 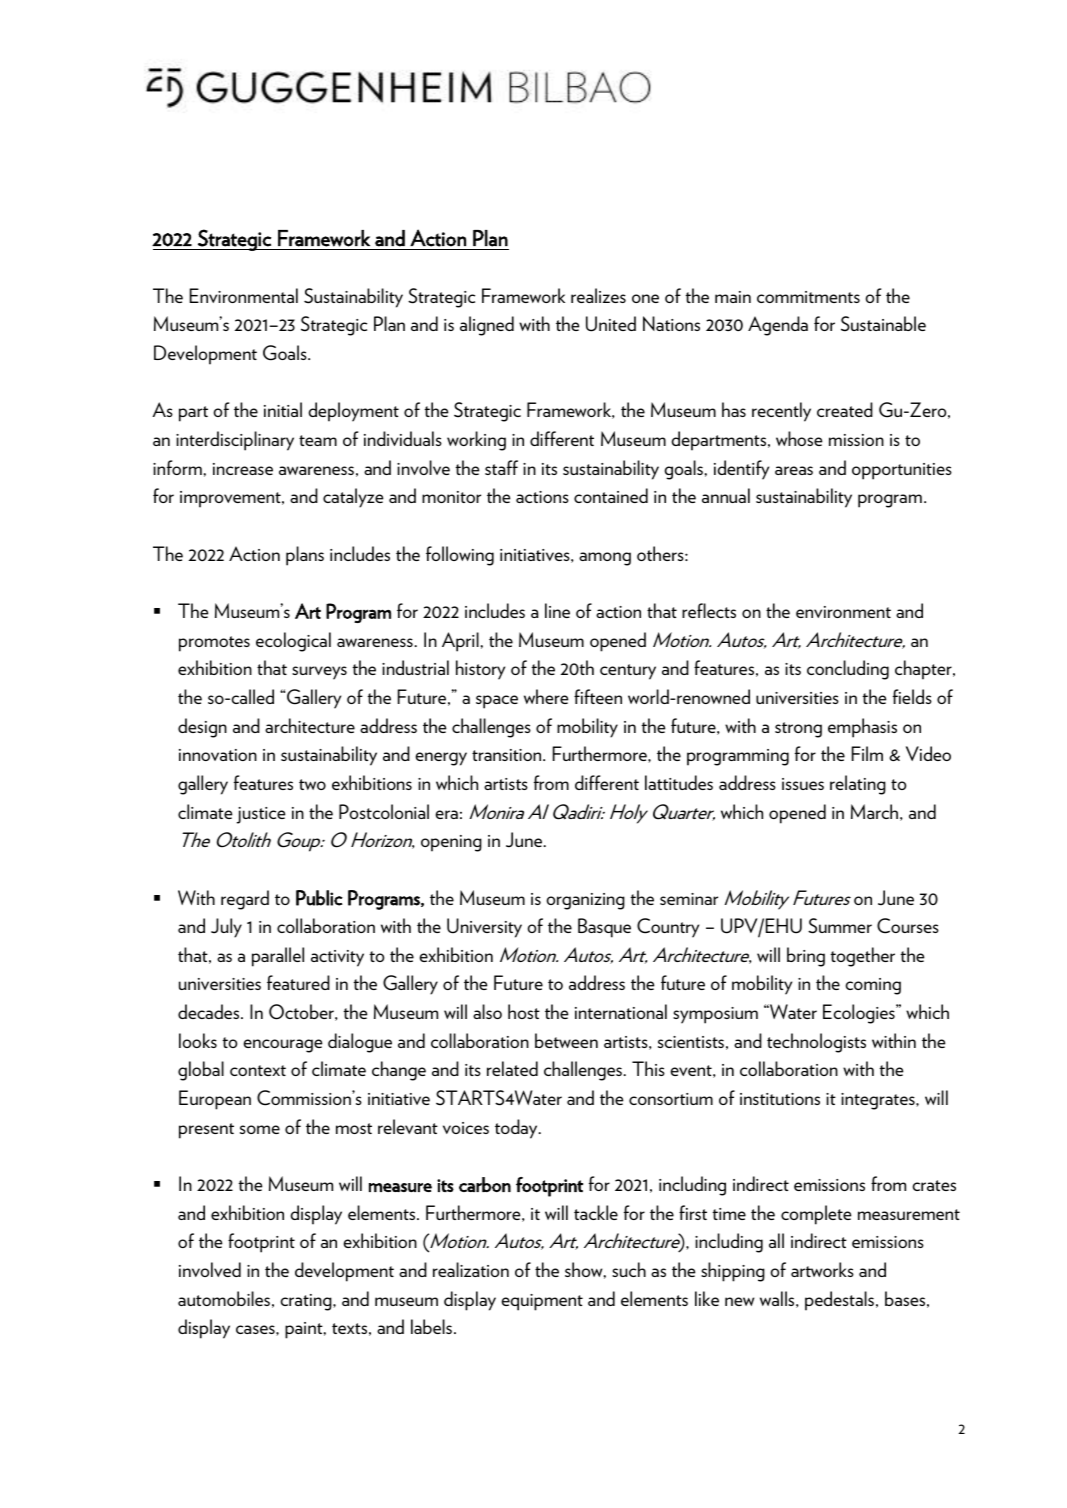 What do you see at coordinates (243, 469) in the screenshot?
I see `increase` at bounding box center [243, 469].
